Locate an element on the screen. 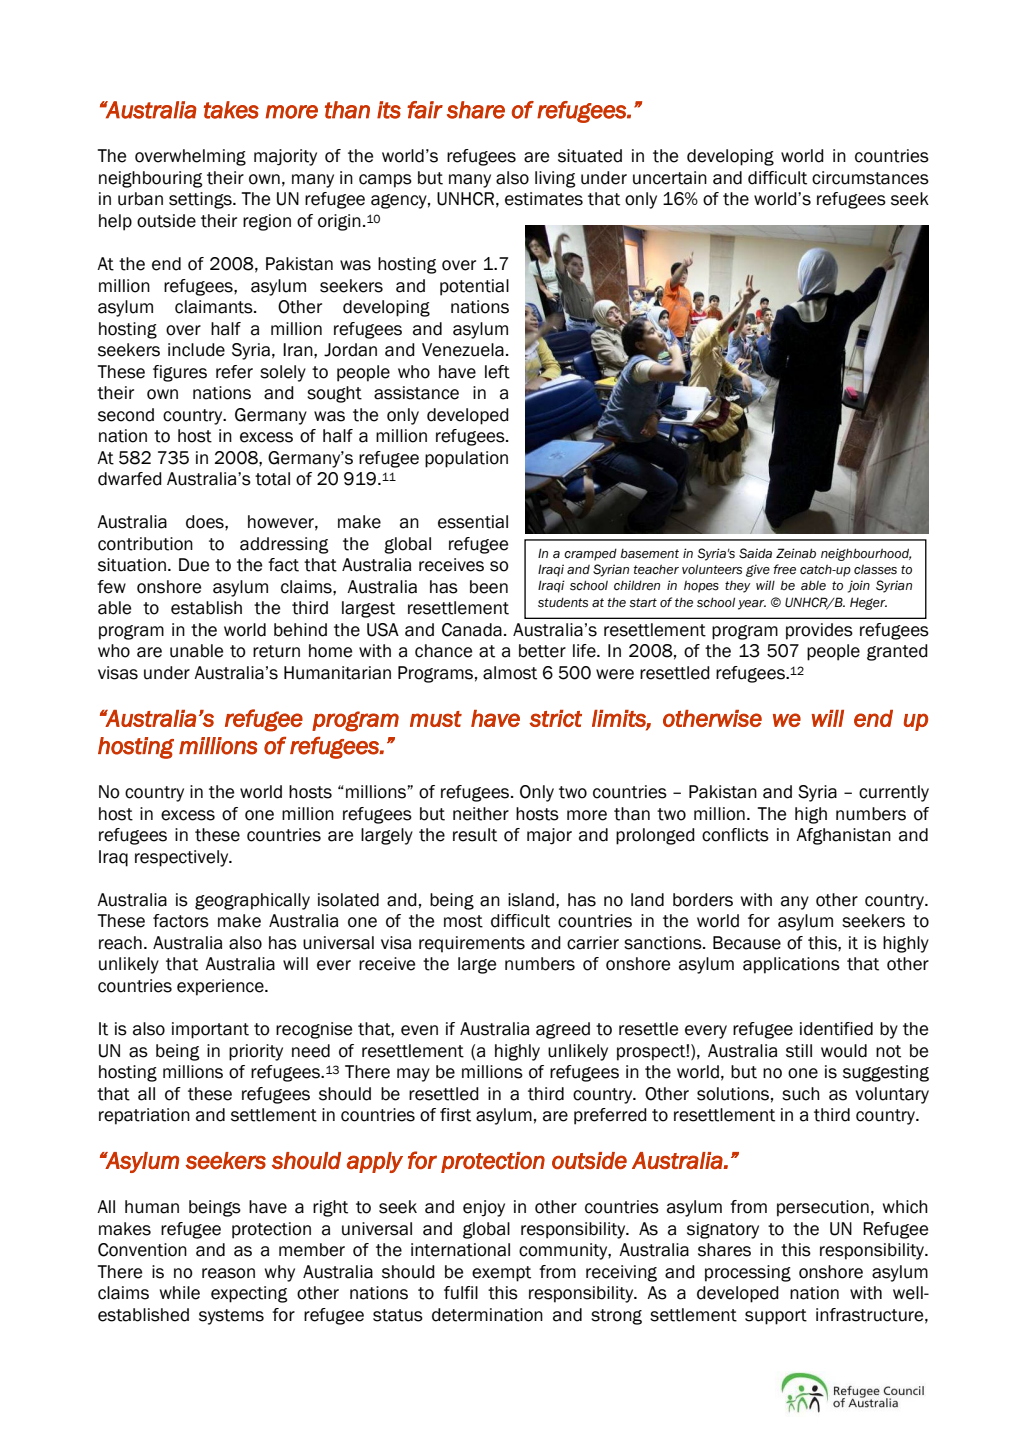 Image resolution: width=1026 pixels, height=1453 pixels. circumstances is located at coordinates (870, 178).
